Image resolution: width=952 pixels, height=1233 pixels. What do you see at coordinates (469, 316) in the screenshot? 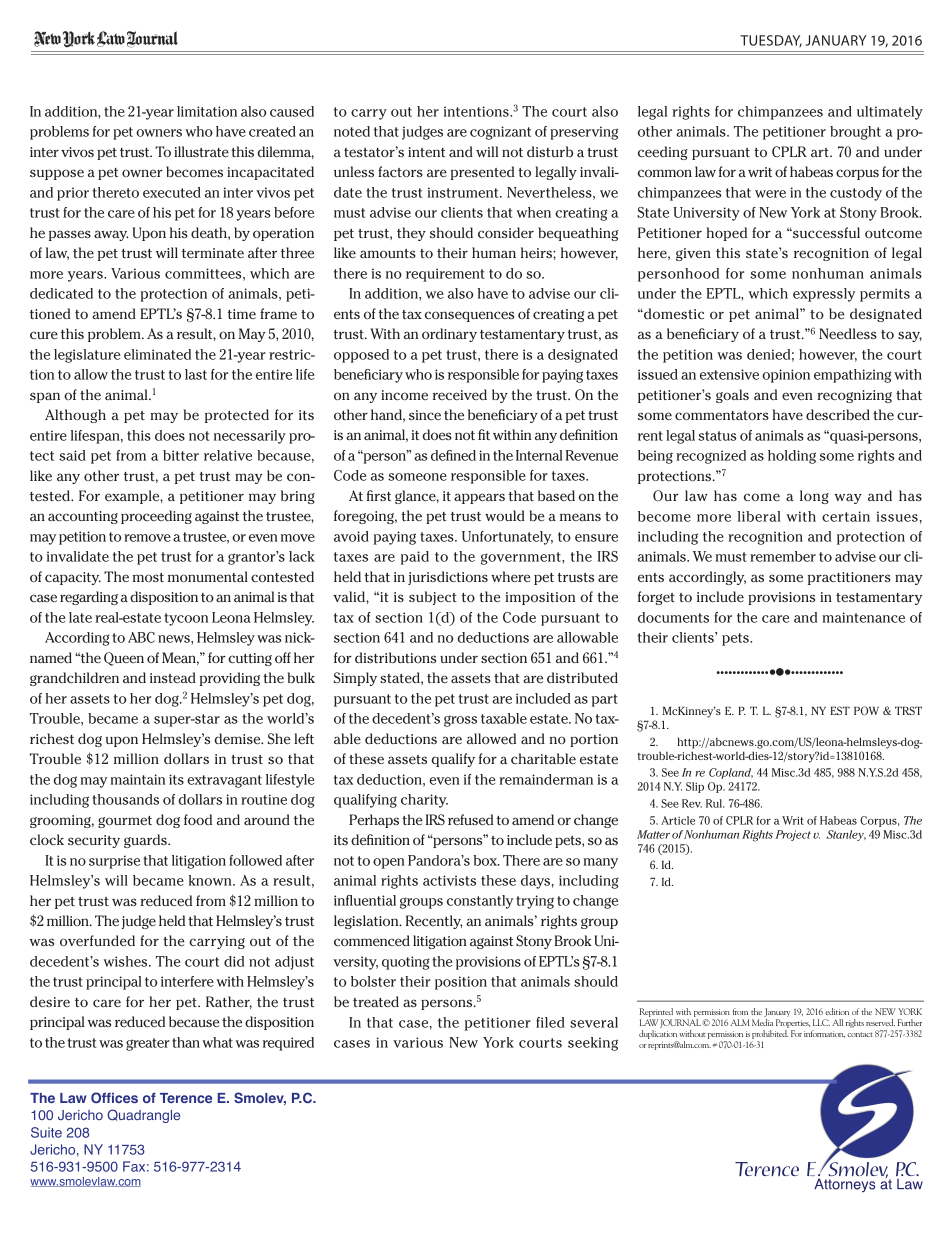
I see `consequences` at bounding box center [469, 316].
